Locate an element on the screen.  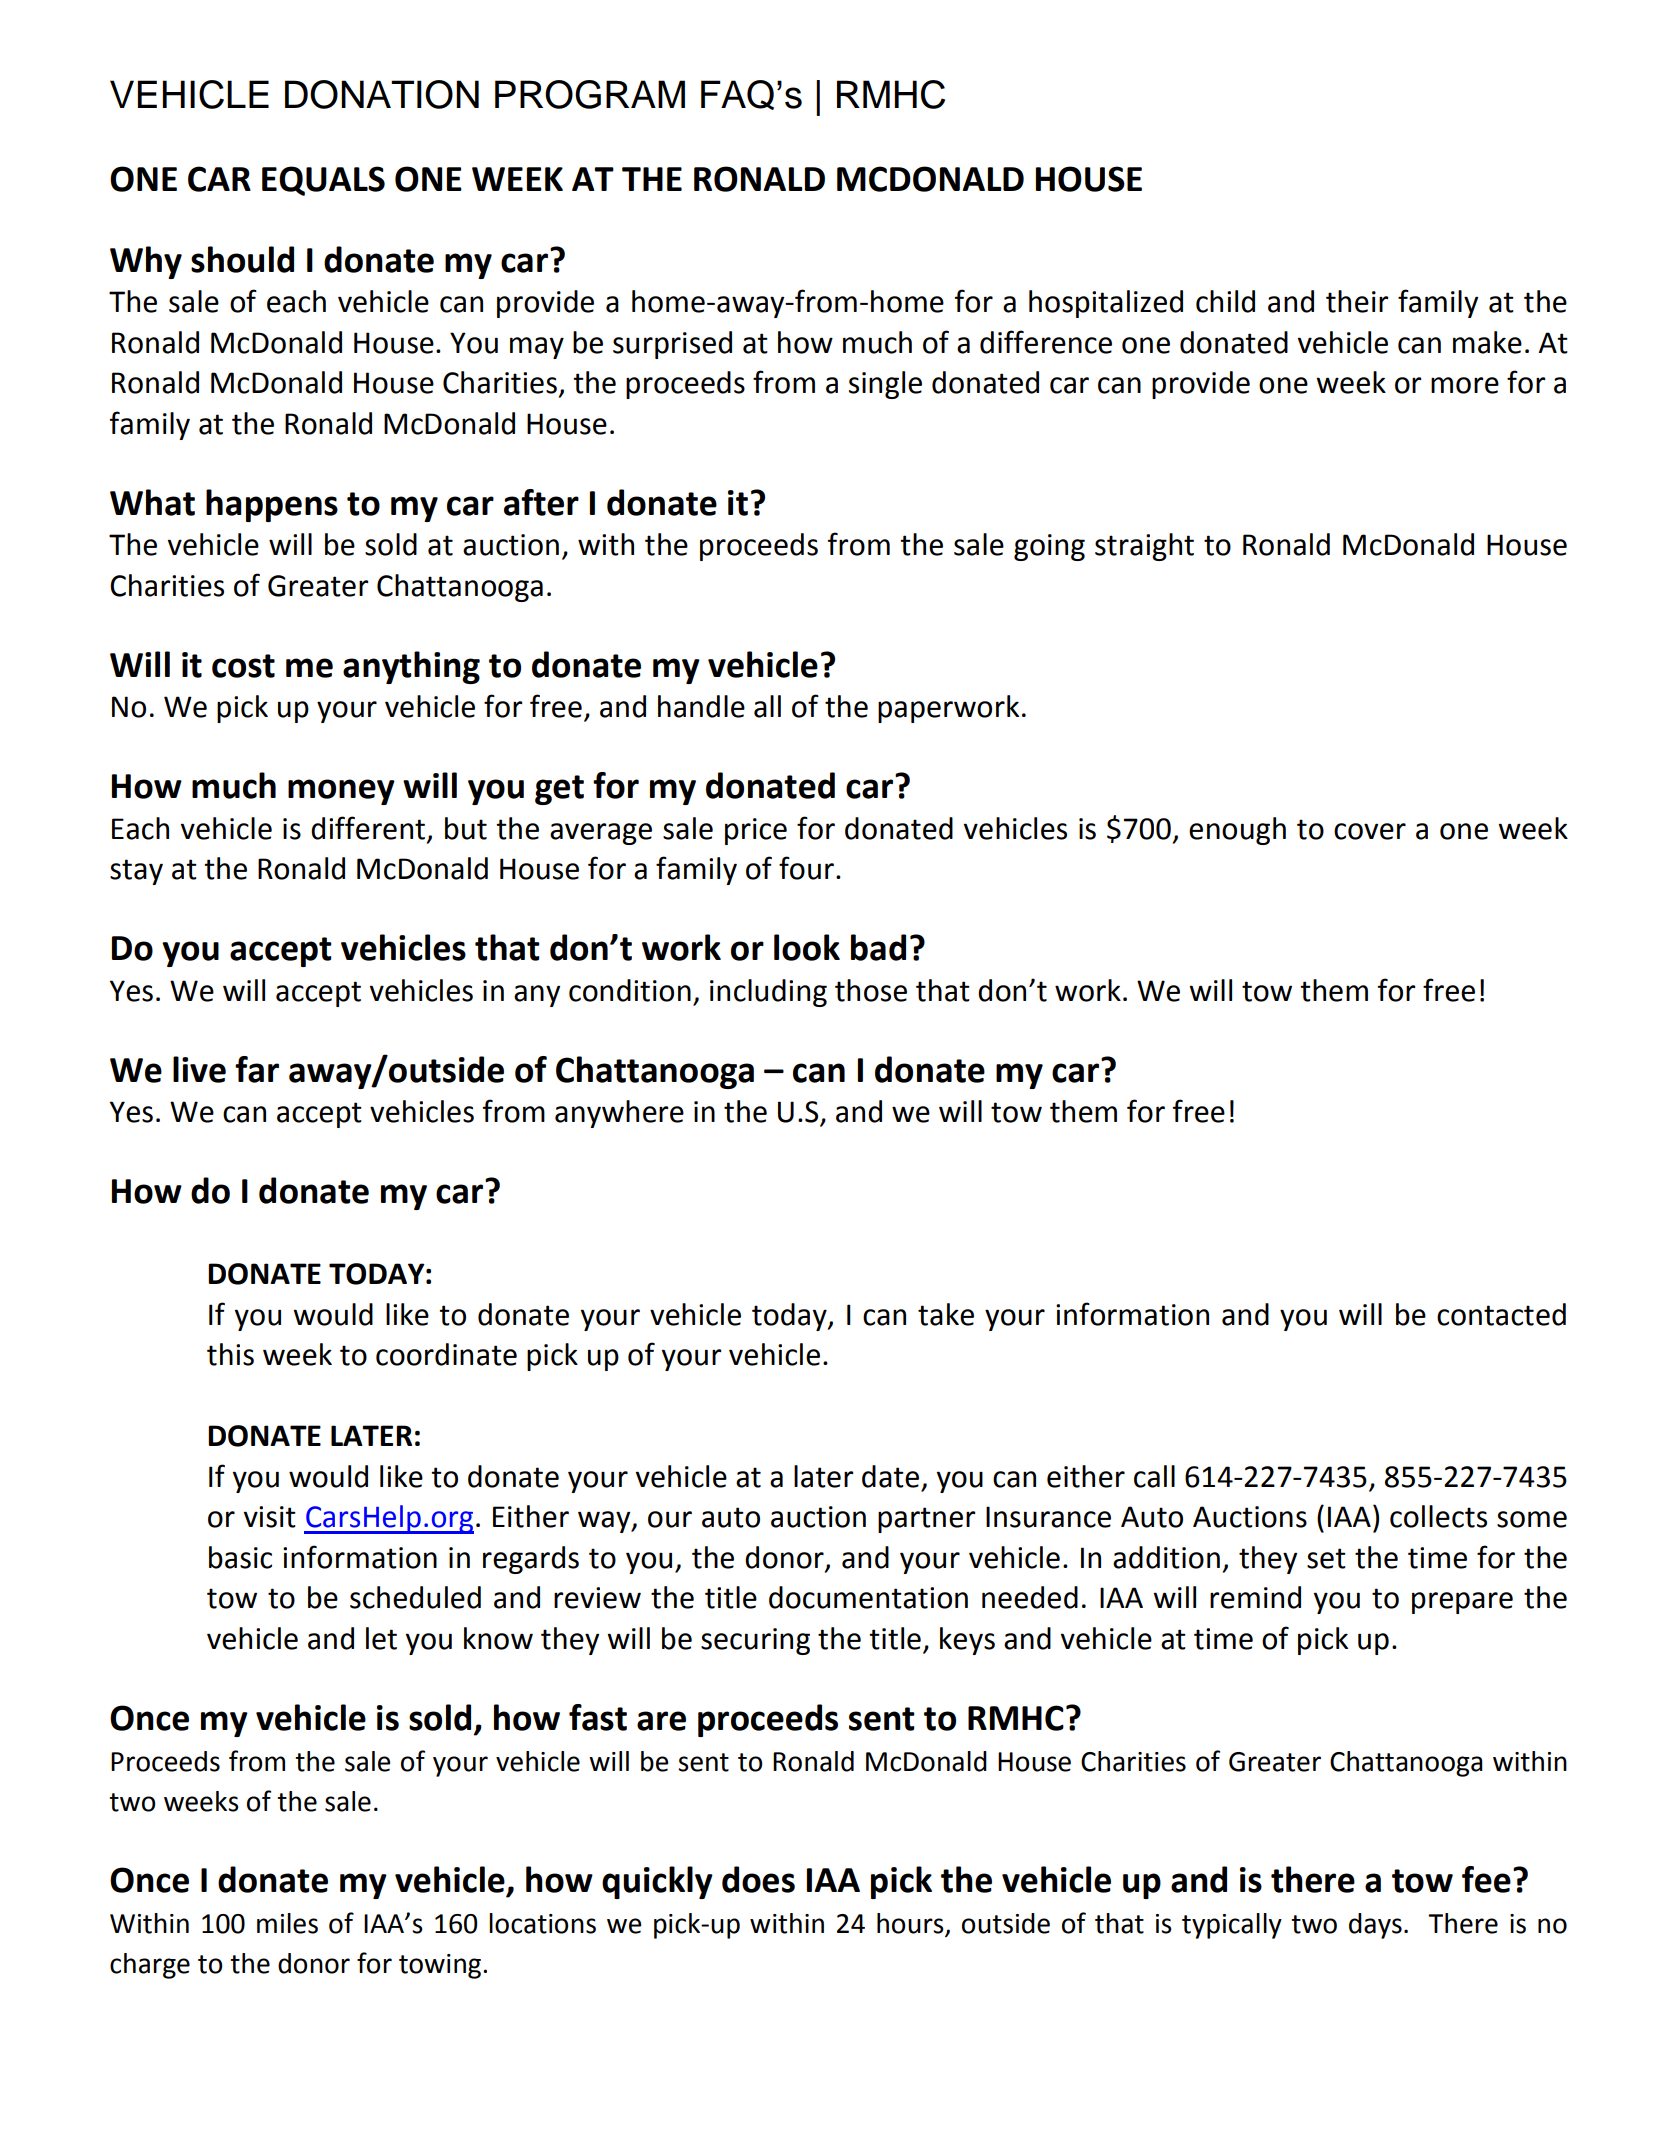
handle is located at coordinates (701, 706).
